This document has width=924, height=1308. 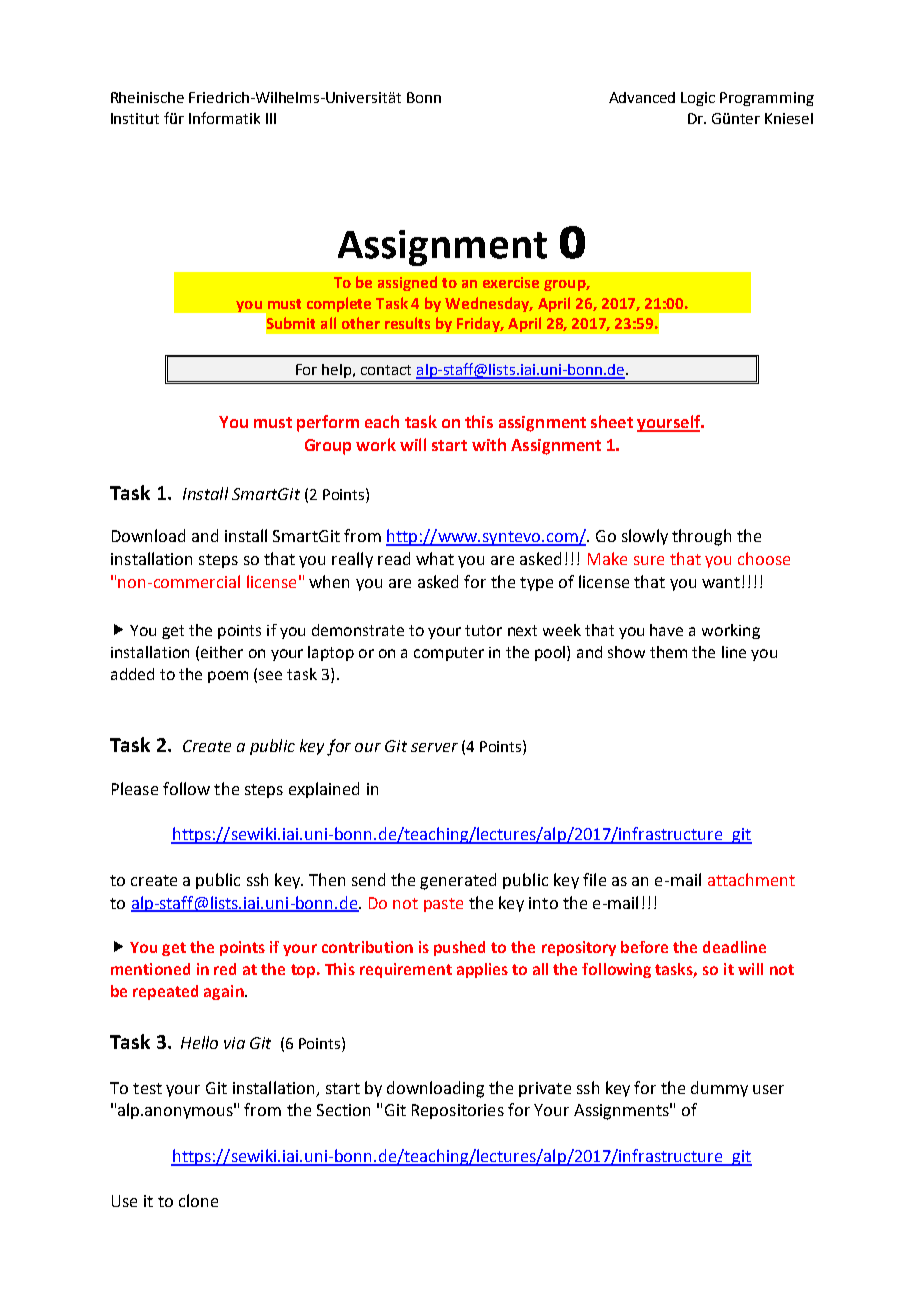 I want to click on attachment, so click(x=751, y=879).
